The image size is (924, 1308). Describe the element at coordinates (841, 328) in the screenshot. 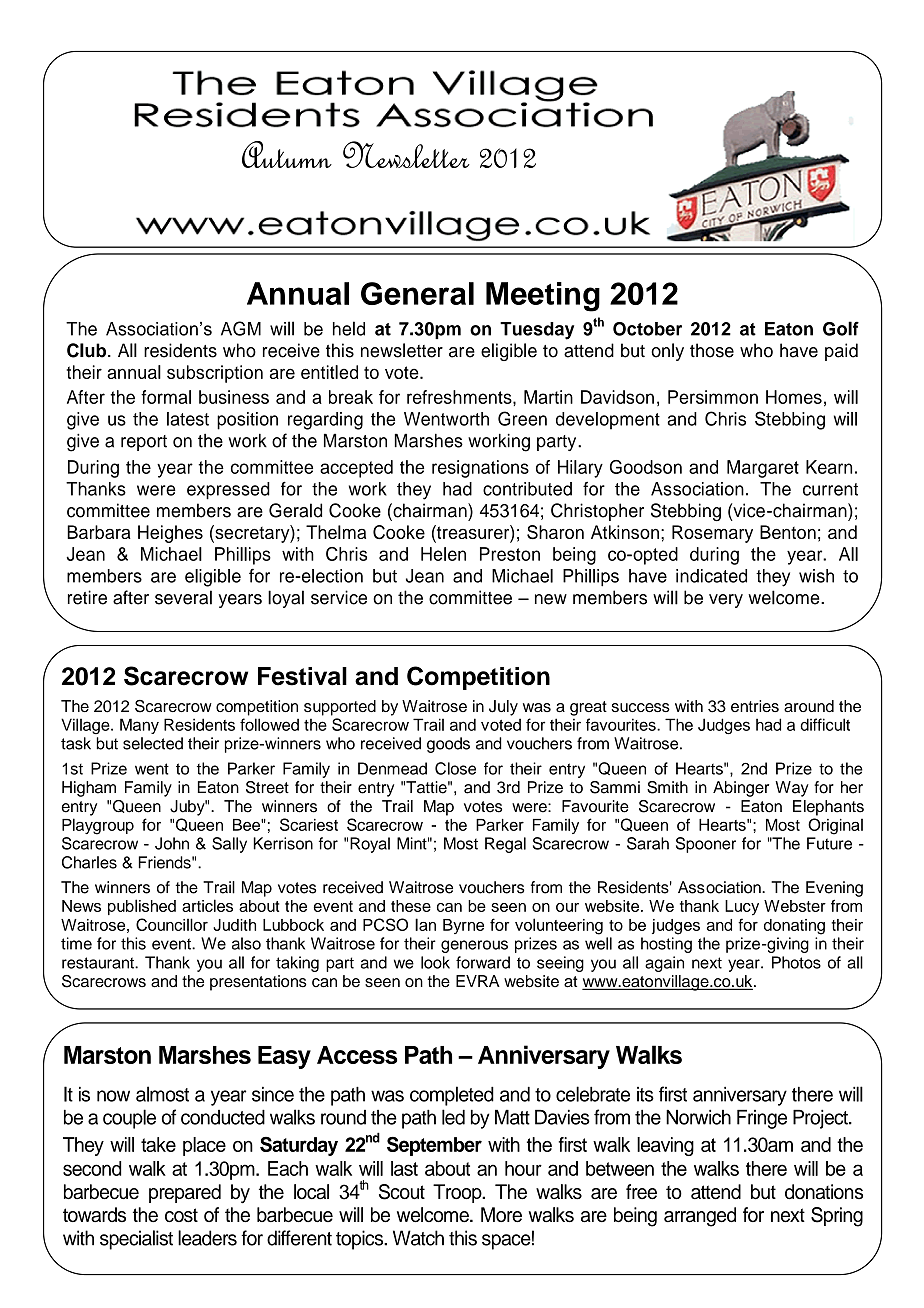

I see `Golf` at that location.
